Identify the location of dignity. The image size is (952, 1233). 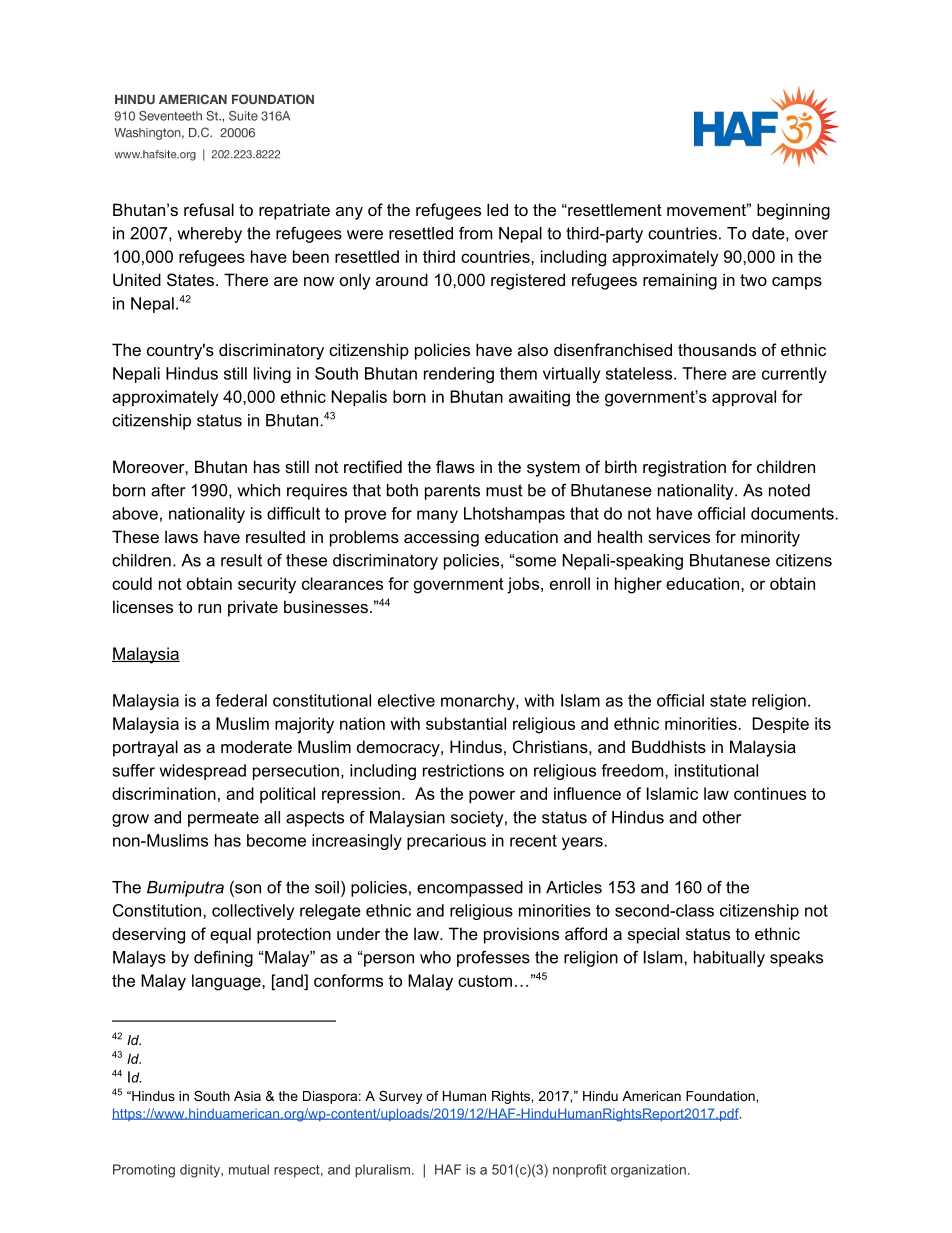
(201, 1171).
